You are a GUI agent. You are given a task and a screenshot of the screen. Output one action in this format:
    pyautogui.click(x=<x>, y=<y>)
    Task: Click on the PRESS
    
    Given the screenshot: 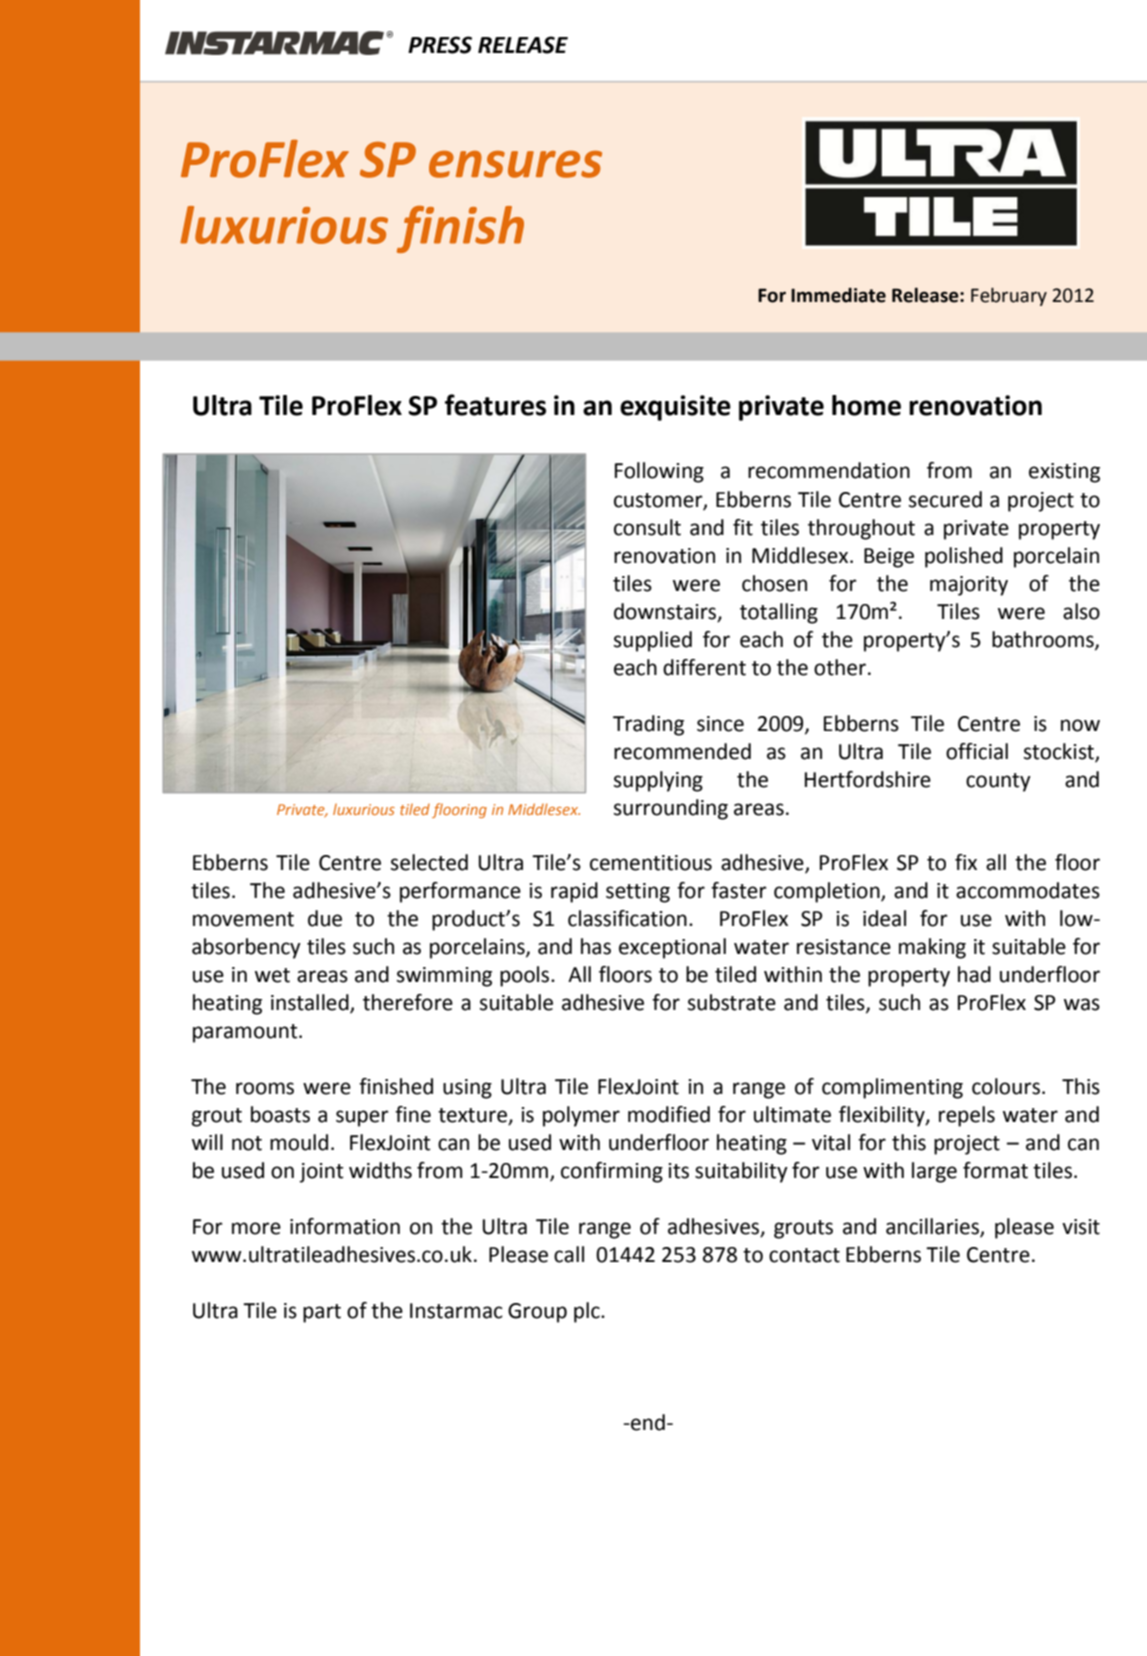 What is the action you would take?
    pyautogui.click(x=440, y=45)
